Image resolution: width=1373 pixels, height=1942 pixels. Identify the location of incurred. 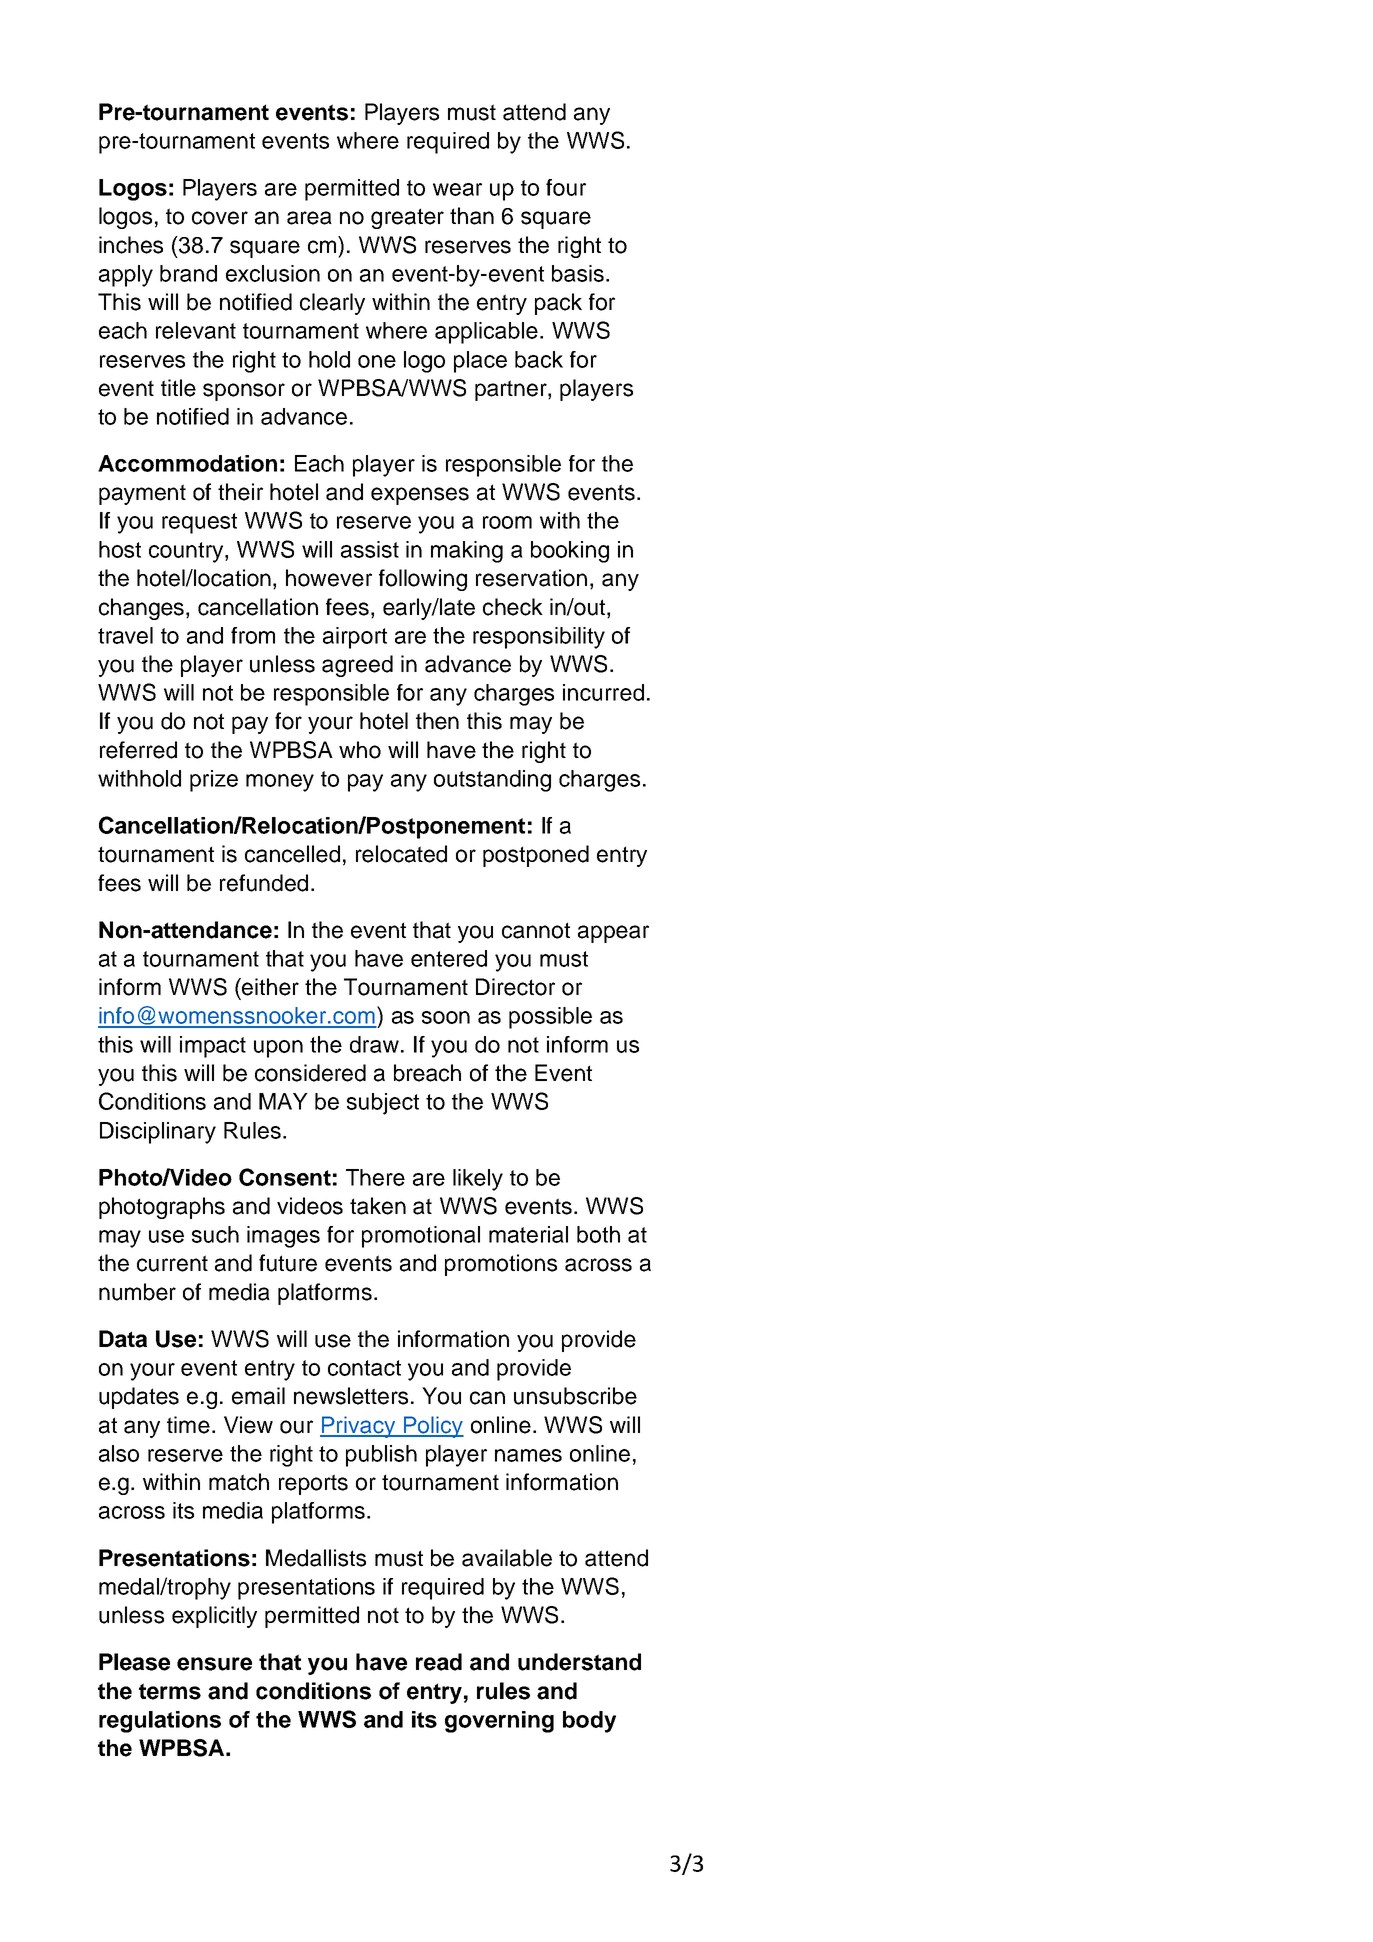
(603, 692).
